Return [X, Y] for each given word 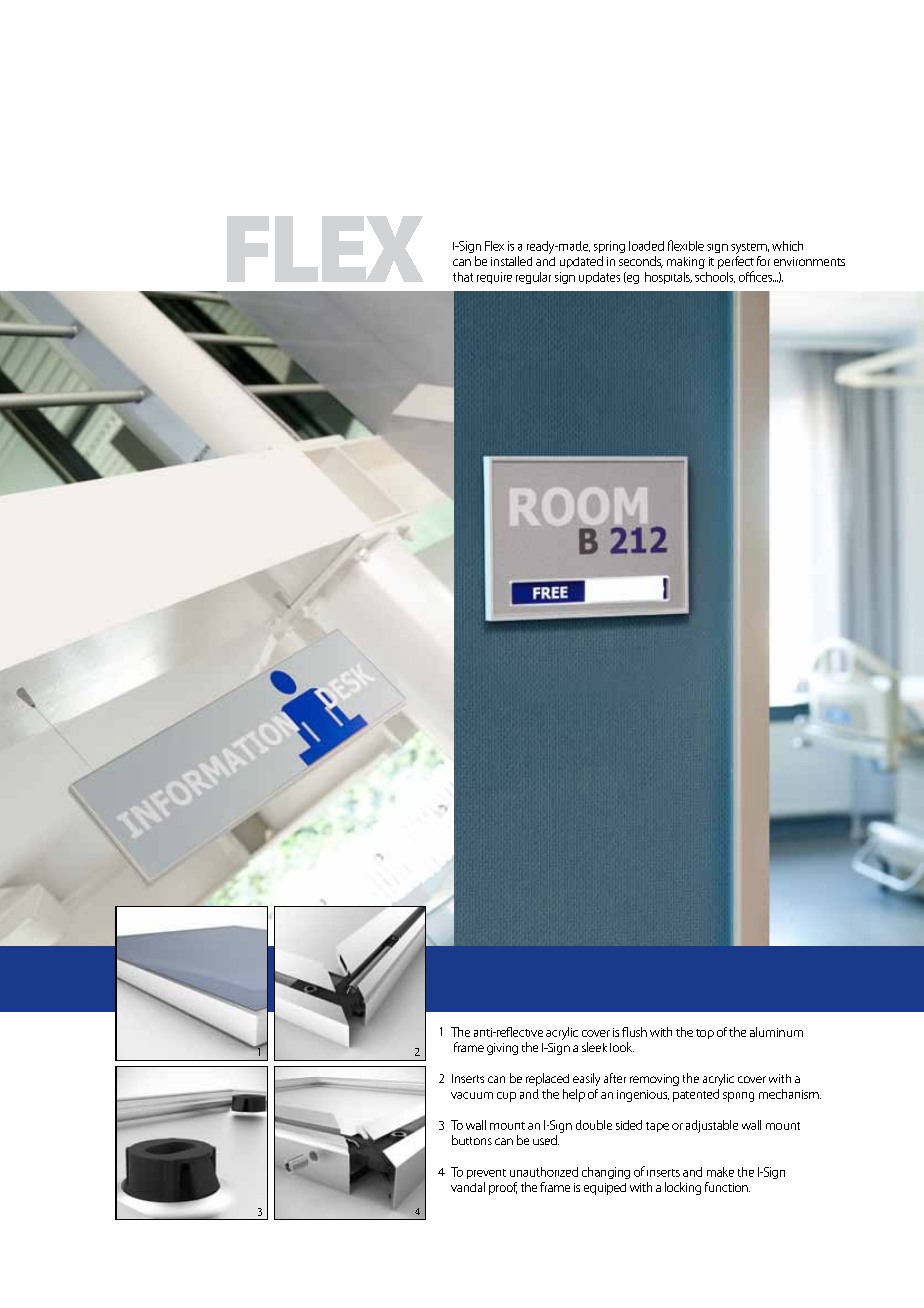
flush [634, 1032]
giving [502, 1049]
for [763, 261]
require [494, 278]
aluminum [776, 1032]
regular [533, 278]
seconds [641, 262]
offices [756, 276]
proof [503, 1188]
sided [629, 1125]
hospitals [668, 278]
